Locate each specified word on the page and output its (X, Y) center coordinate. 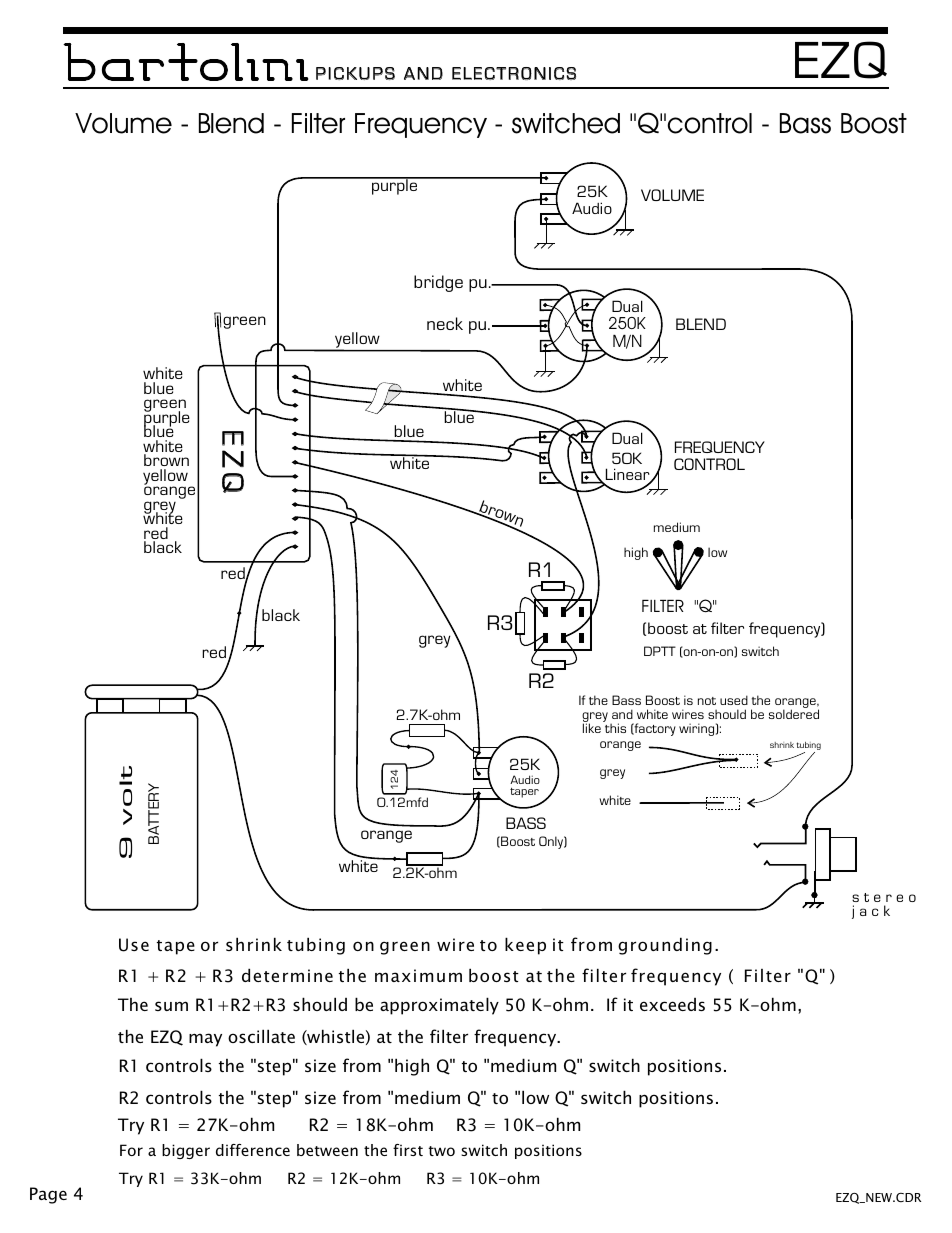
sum (171, 1006)
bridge (438, 283)
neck (445, 323)
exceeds (672, 1004)
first (408, 1150)
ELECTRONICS (514, 73)
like (592, 727)
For (131, 1150)
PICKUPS (355, 73)
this (614, 727)
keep (525, 946)
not (707, 701)
